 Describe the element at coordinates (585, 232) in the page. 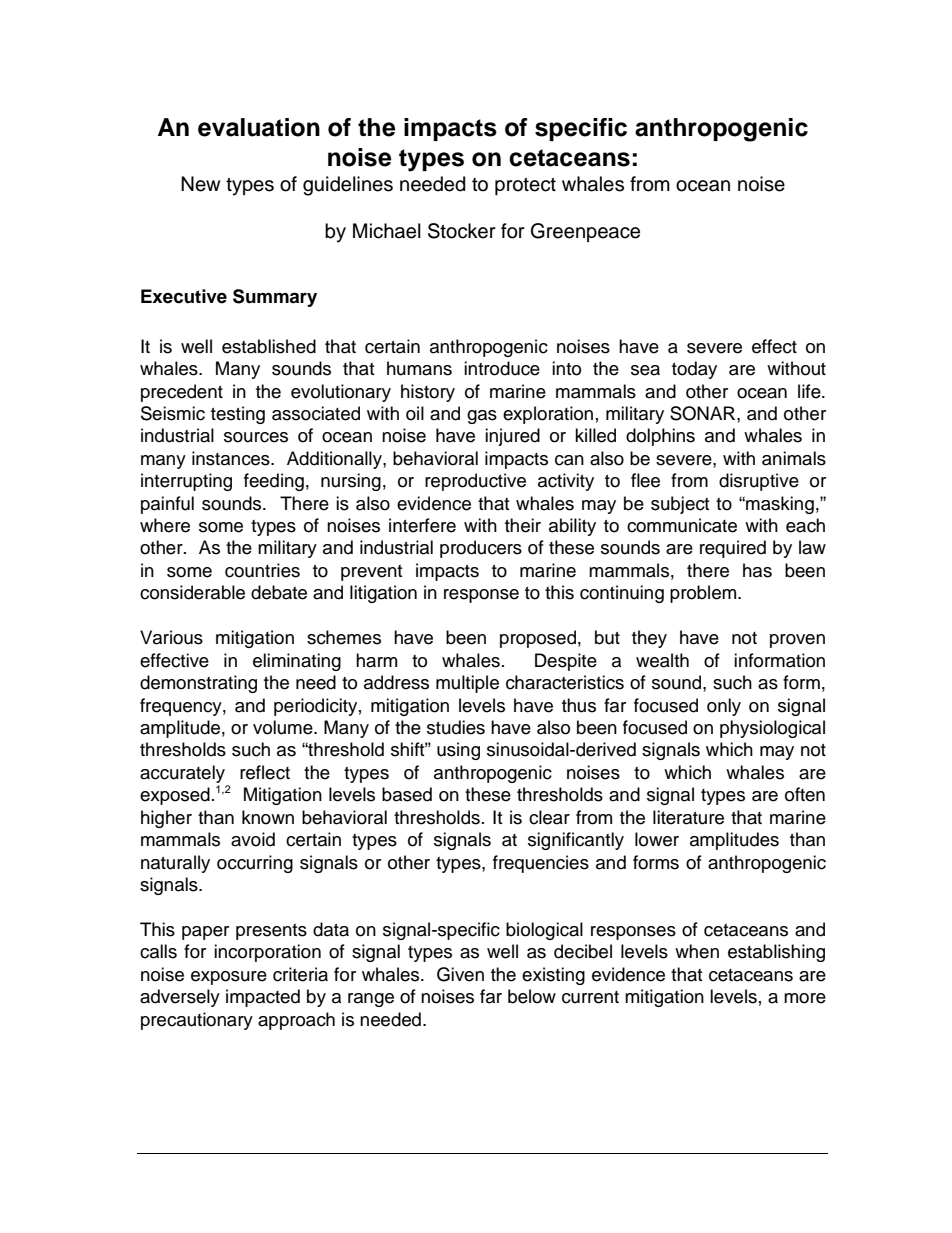

I see `Greenpeace` at that location.
